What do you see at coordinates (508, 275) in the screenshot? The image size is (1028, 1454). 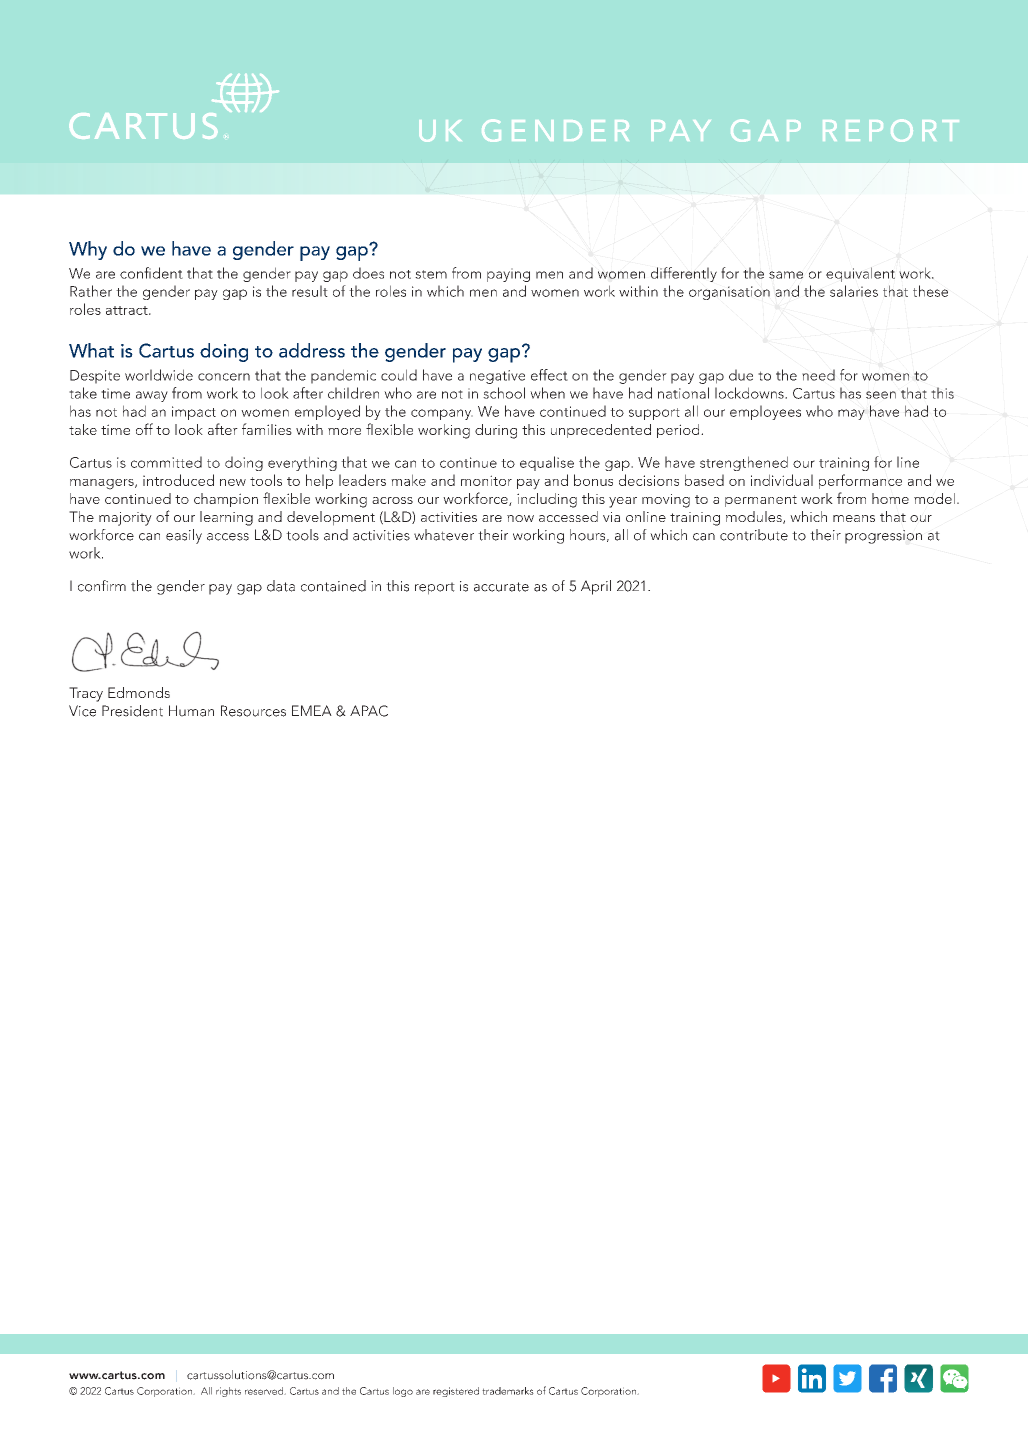 I see `paying` at bounding box center [508, 275].
